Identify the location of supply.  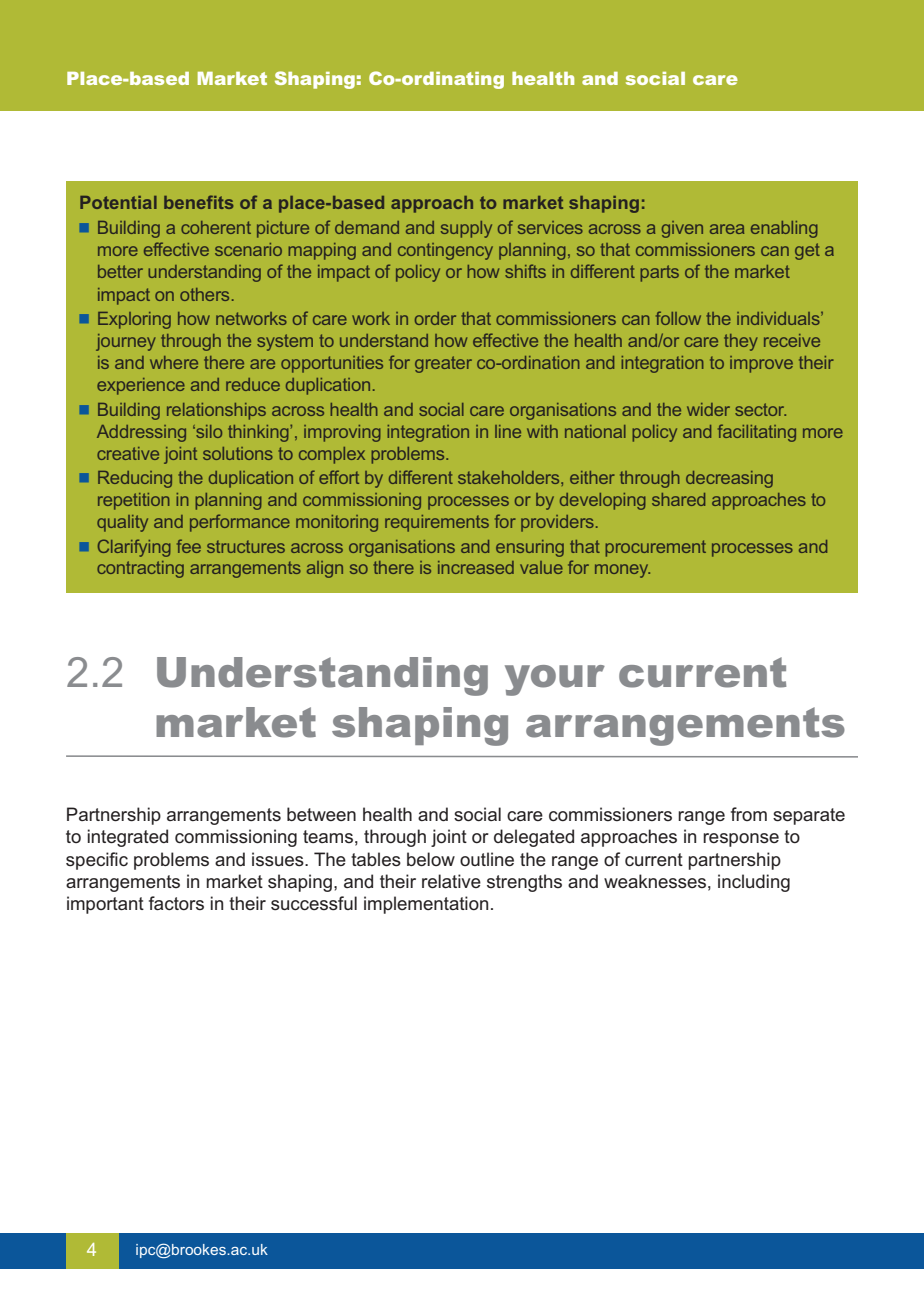
(466, 229).
